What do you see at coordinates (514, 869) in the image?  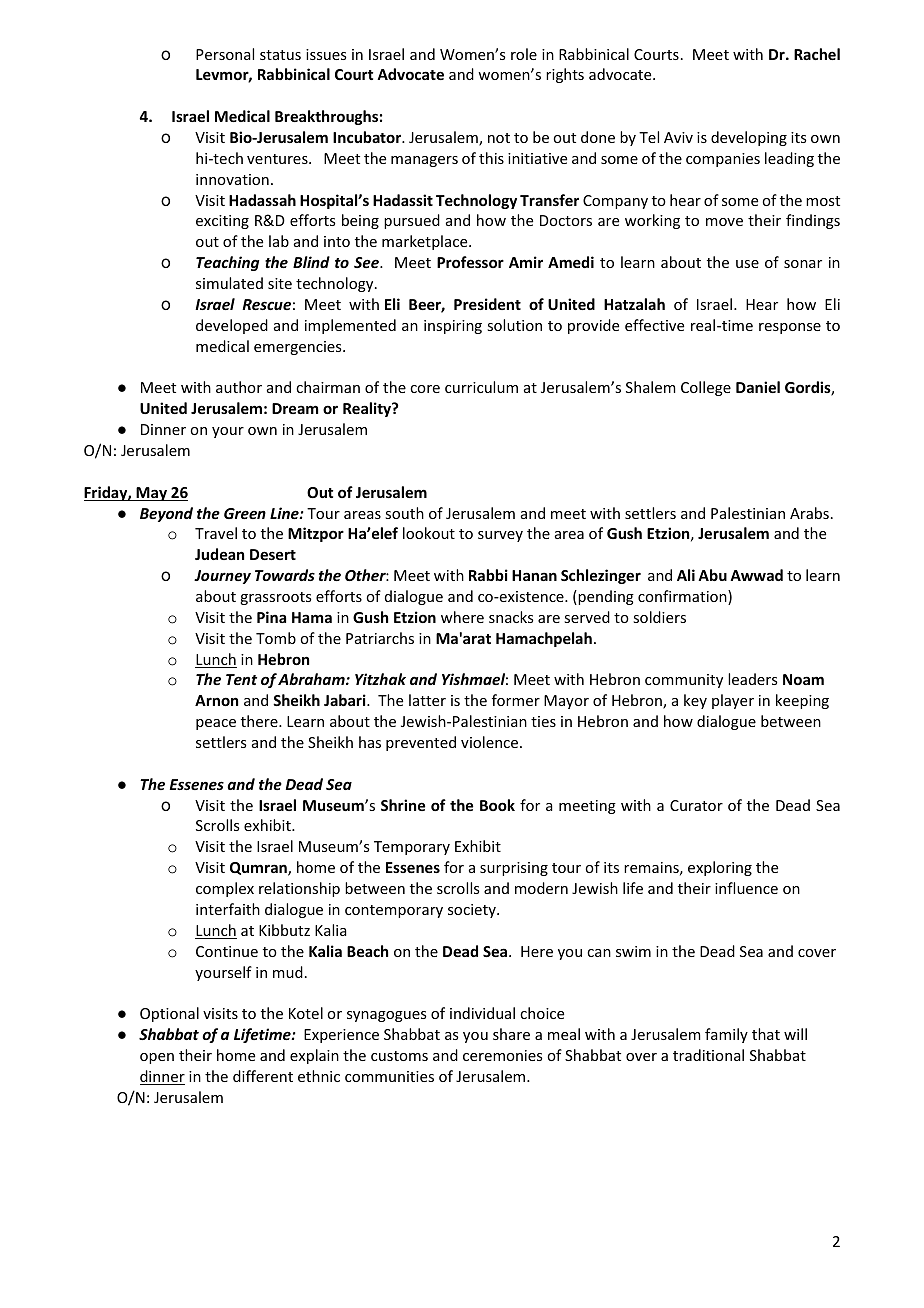 I see `surprising` at bounding box center [514, 869].
